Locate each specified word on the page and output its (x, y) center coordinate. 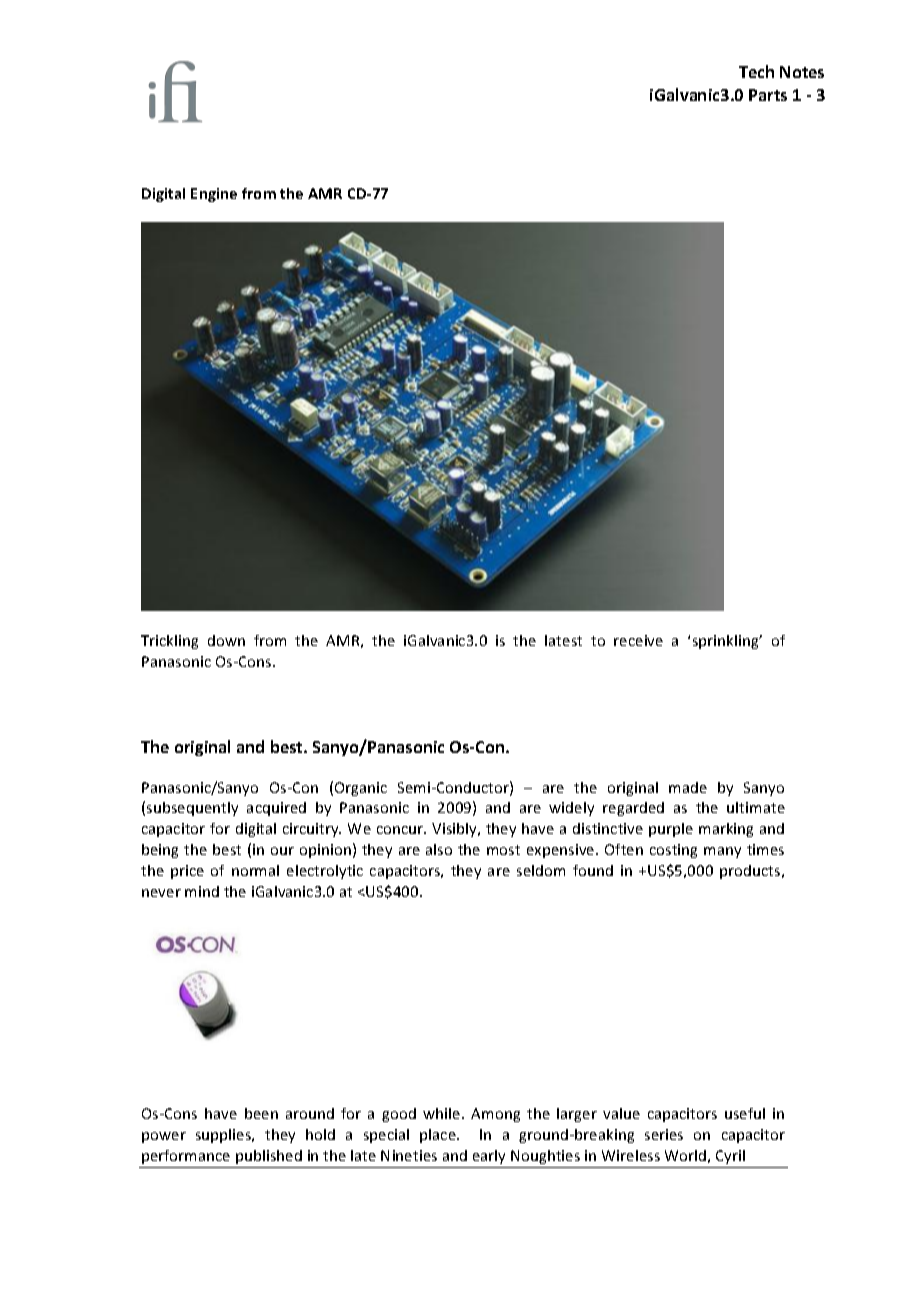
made (688, 787)
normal (255, 870)
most (503, 850)
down (226, 640)
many (722, 852)
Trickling (169, 642)
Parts (768, 95)
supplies (225, 1136)
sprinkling (727, 642)
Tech (756, 71)
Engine (214, 195)
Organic (361, 789)
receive (638, 640)
